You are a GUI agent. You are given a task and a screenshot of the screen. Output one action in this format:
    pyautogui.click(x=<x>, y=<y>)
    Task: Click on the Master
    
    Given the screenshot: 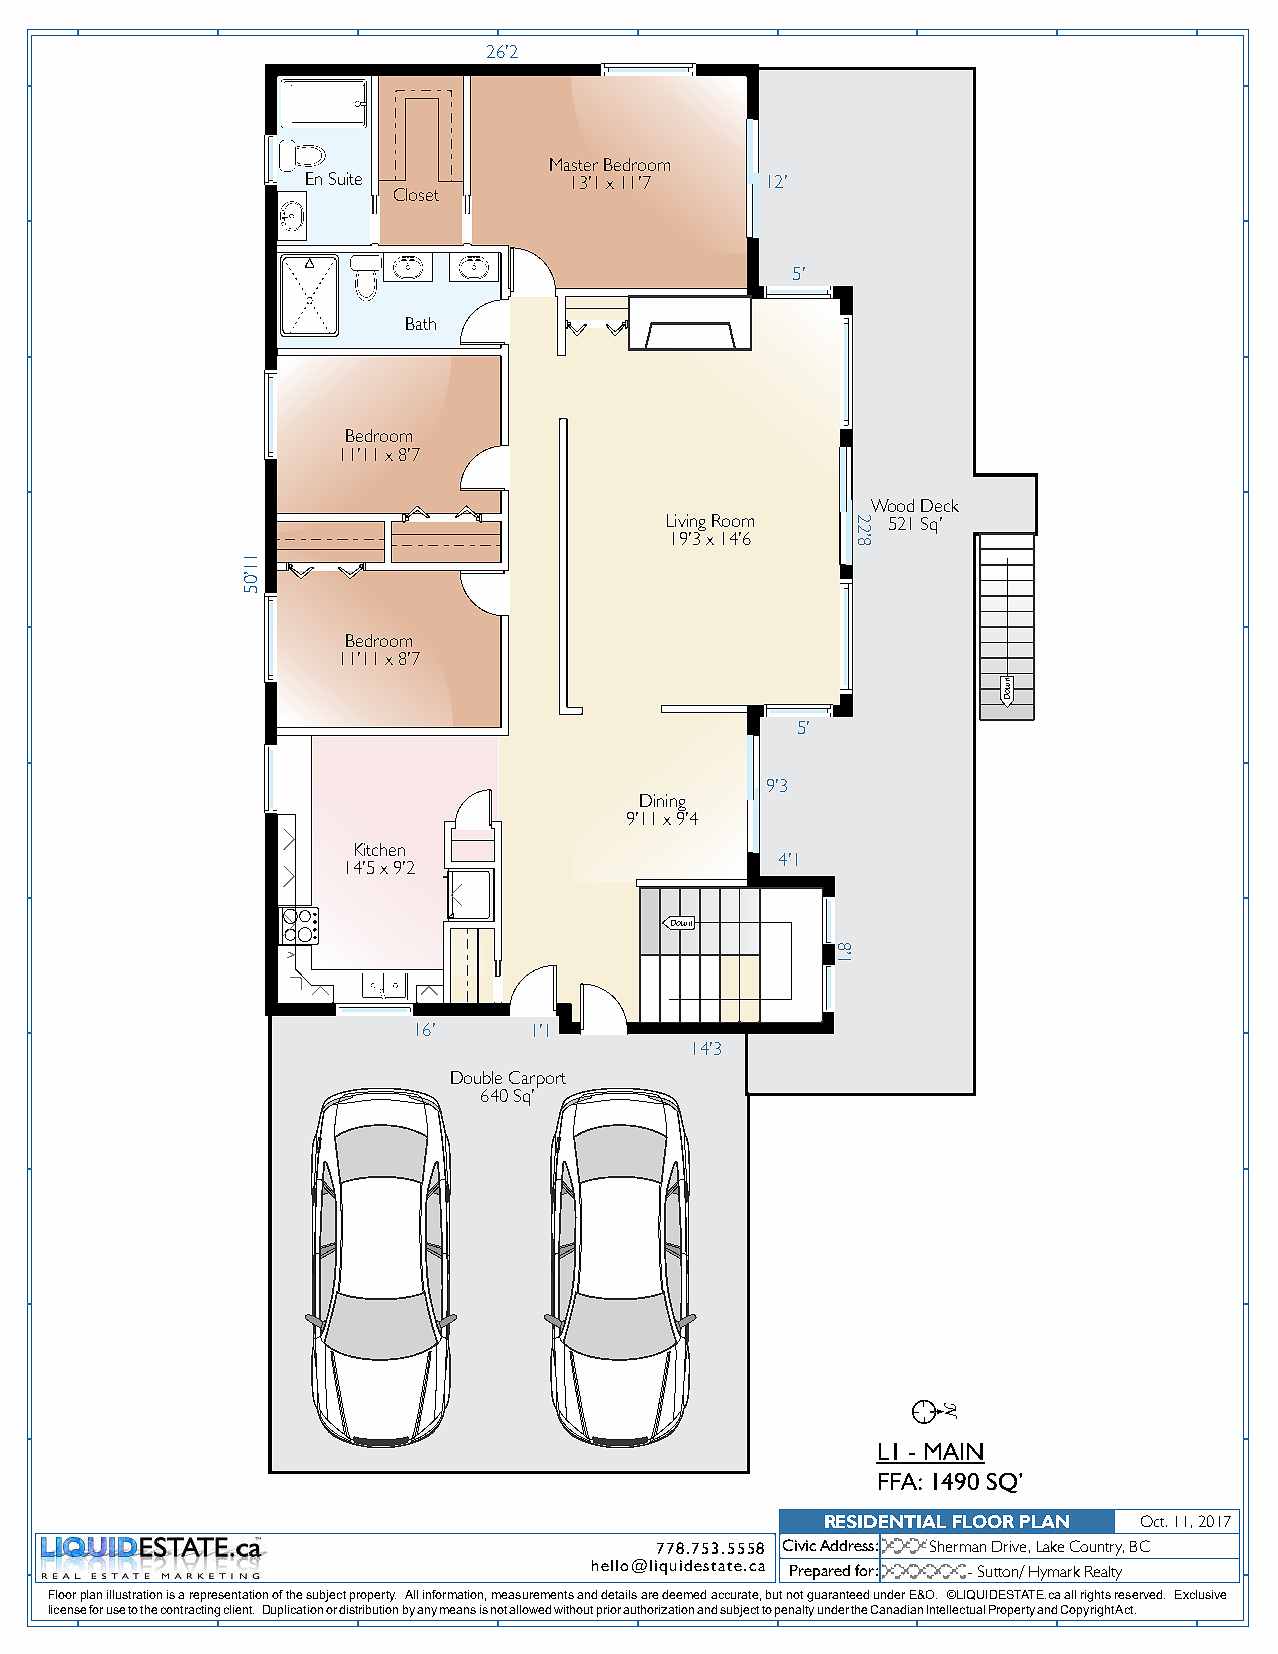 What is the action you would take?
    pyautogui.click(x=574, y=164)
